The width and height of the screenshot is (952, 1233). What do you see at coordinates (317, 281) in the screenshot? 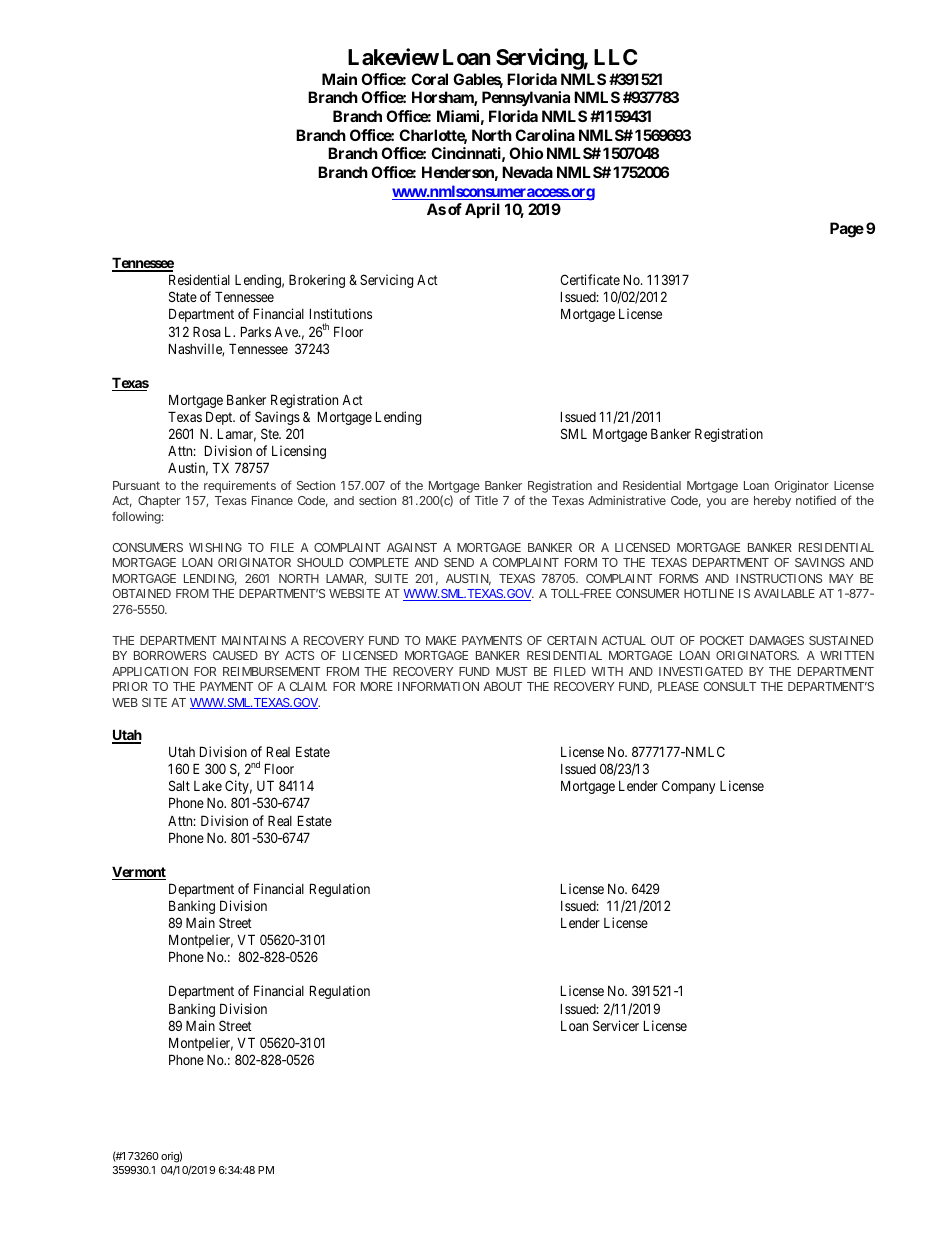
I see `Brokering` at bounding box center [317, 281].
